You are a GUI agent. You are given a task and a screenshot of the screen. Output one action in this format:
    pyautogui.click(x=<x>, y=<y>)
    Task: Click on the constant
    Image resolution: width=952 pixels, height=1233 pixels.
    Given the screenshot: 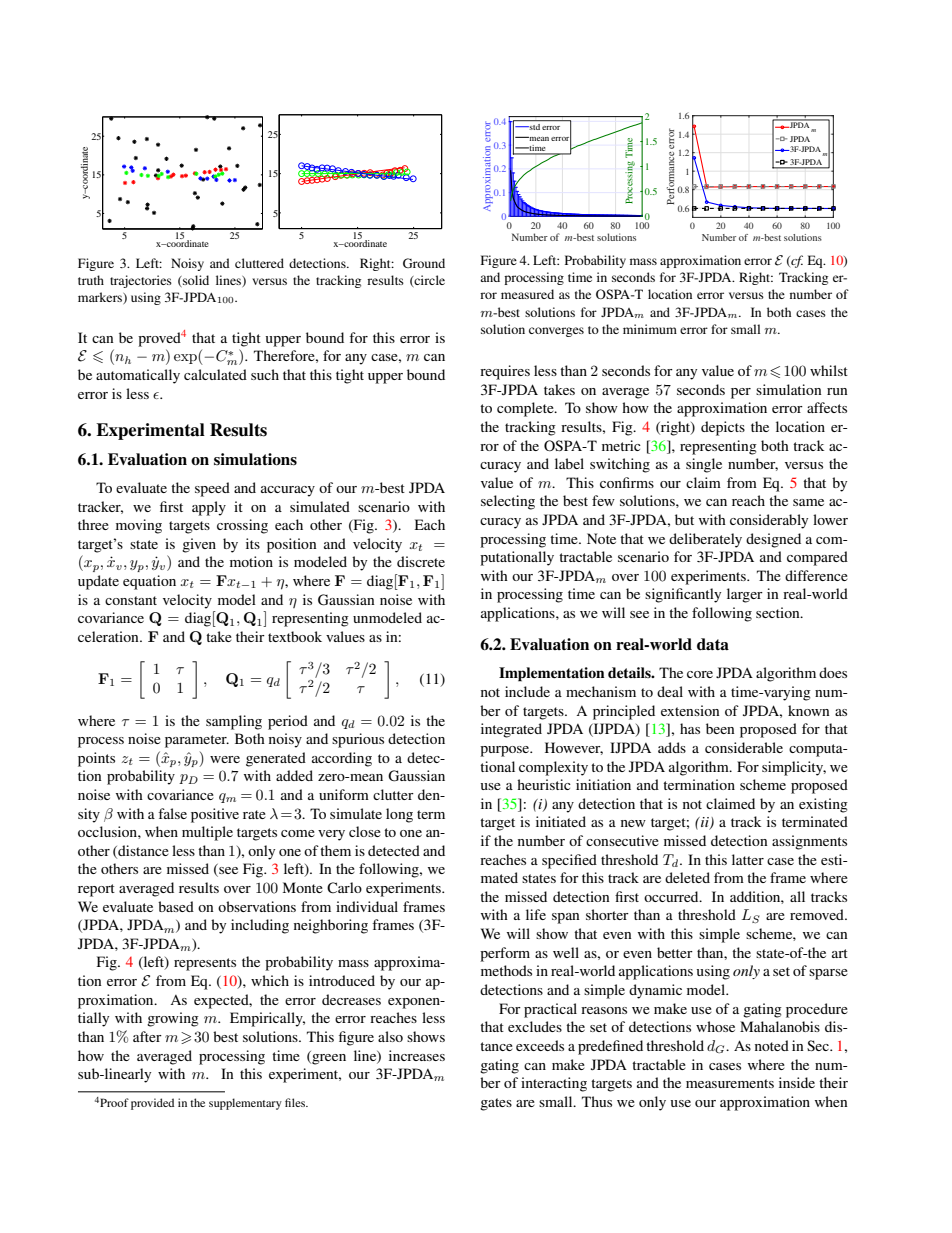 What is the action you would take?
    pyautogui.click(x=131, y=600)
